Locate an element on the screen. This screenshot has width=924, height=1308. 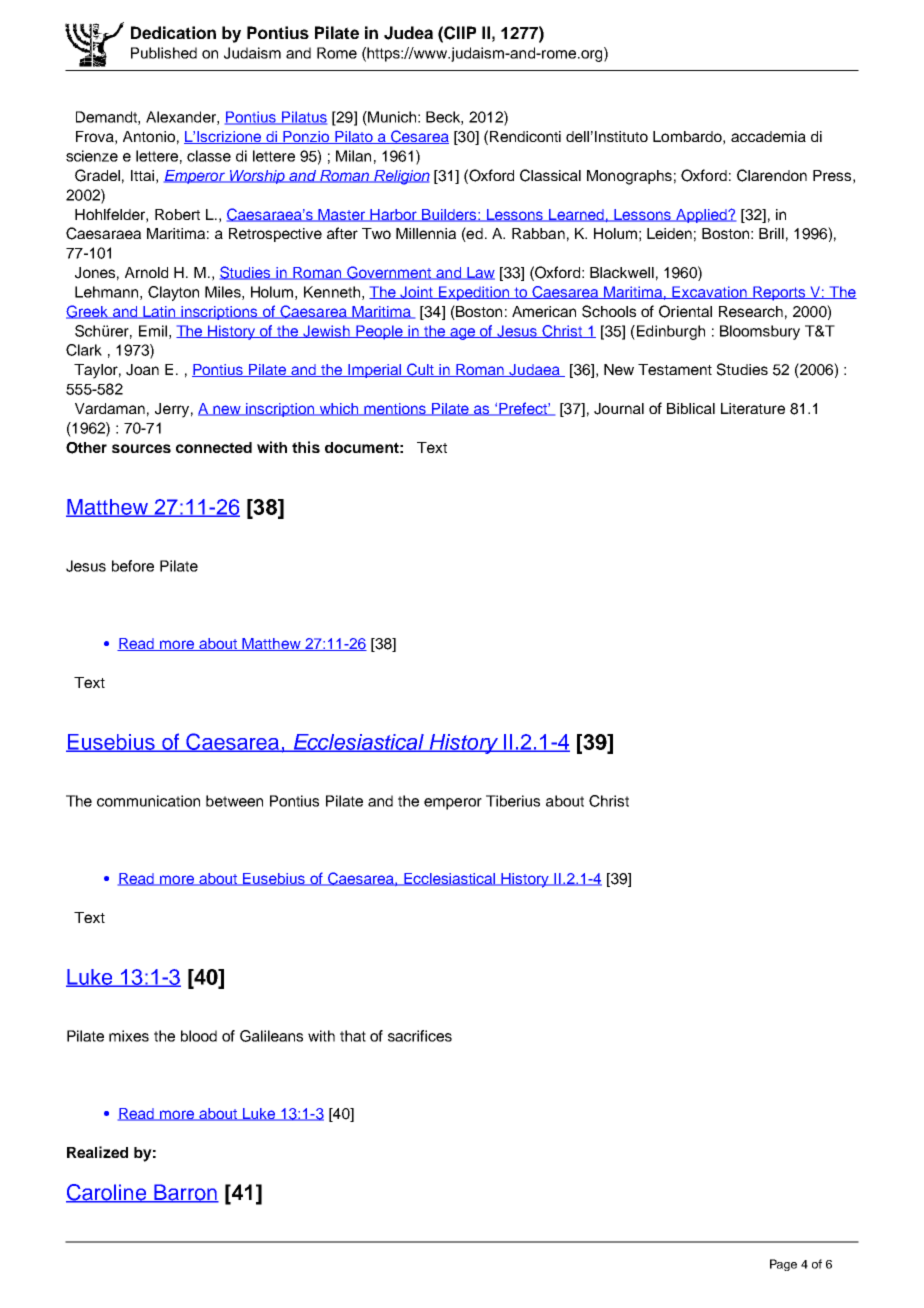
Tiberius is located at coordinates (513, 801).
